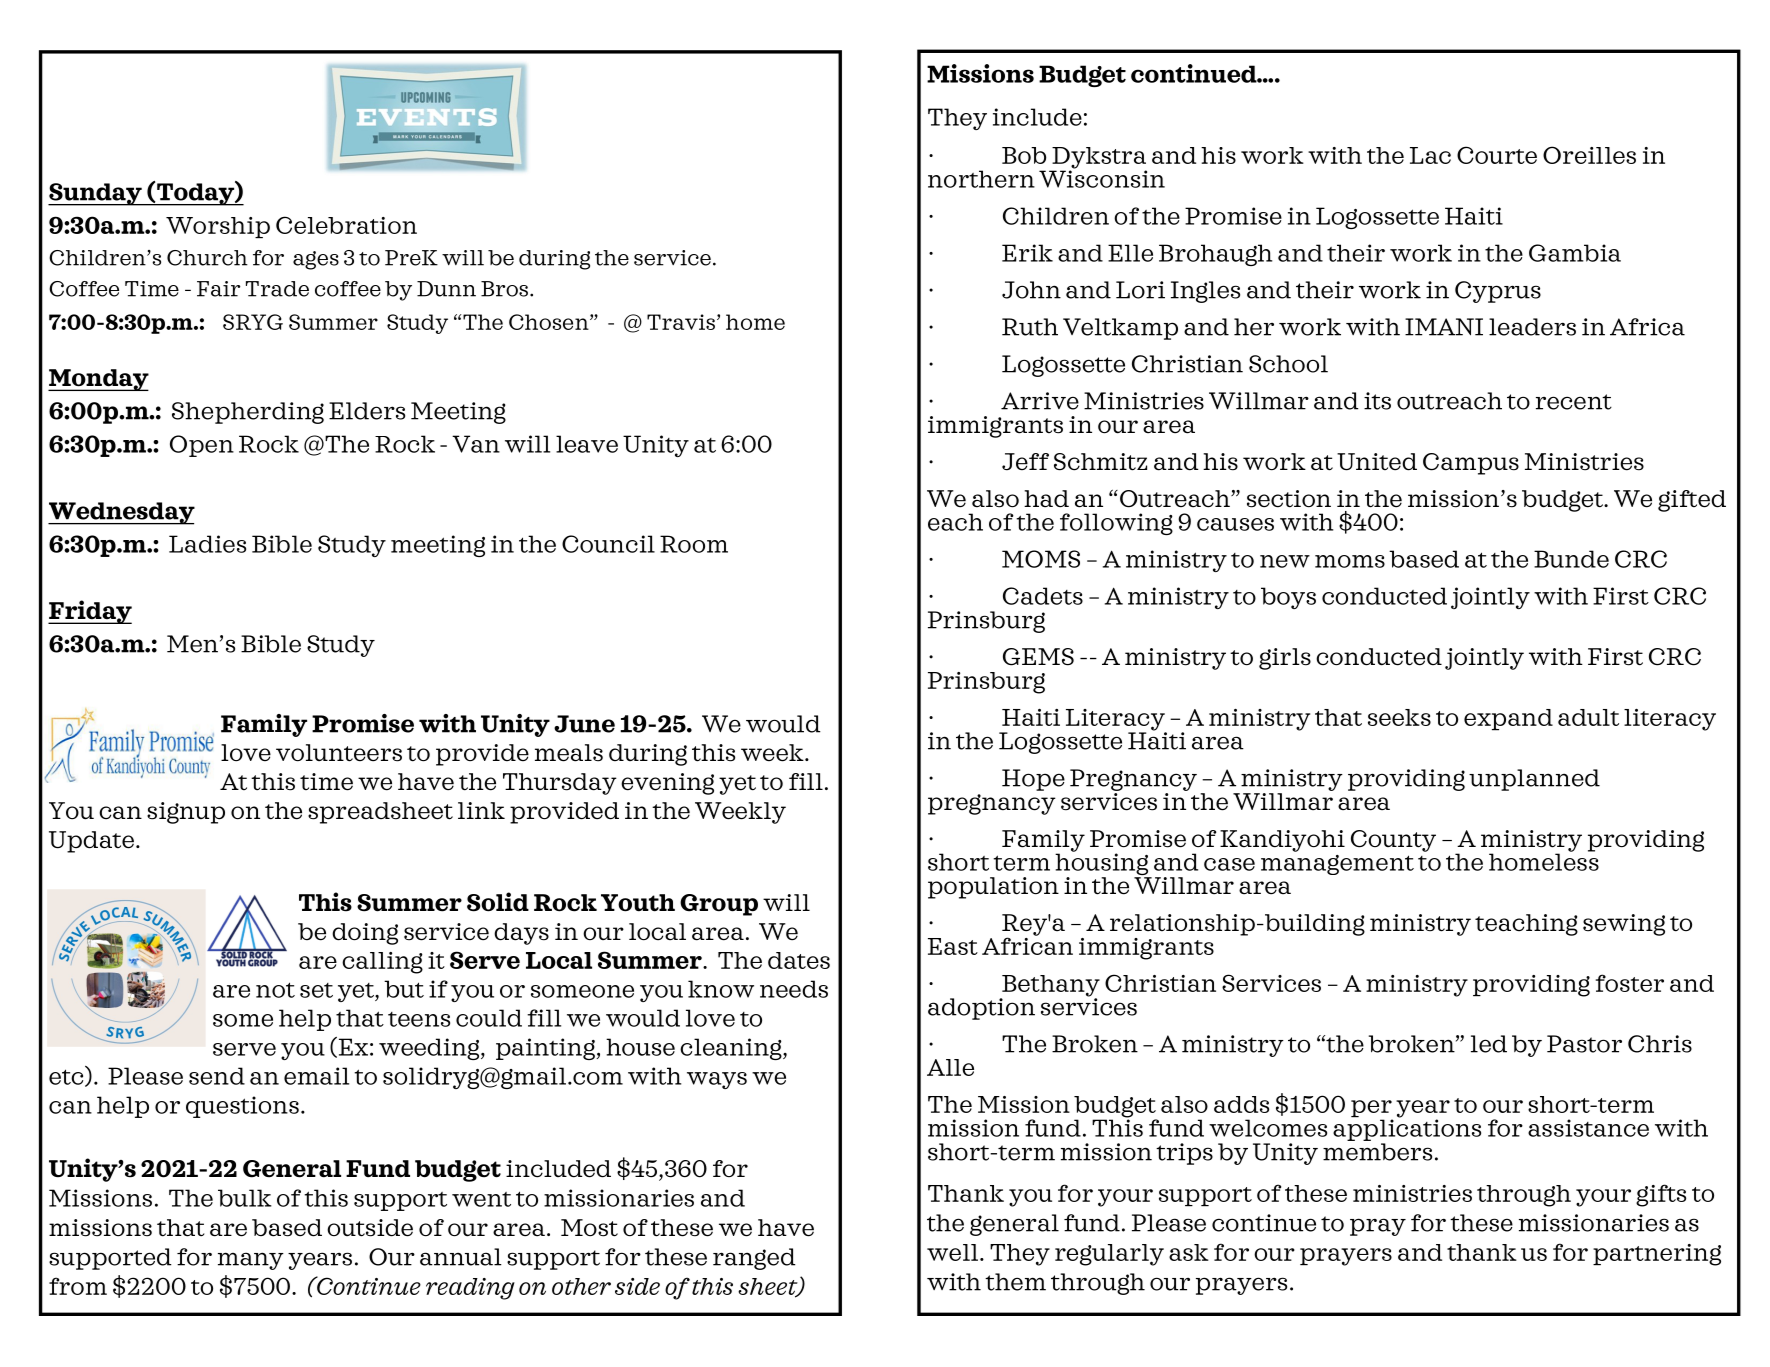 The height and width of the page is (1367, 1770). What do you see at coordinates (218, 227) in the page?
I see `Worship` at bounding box center [218, 227].
